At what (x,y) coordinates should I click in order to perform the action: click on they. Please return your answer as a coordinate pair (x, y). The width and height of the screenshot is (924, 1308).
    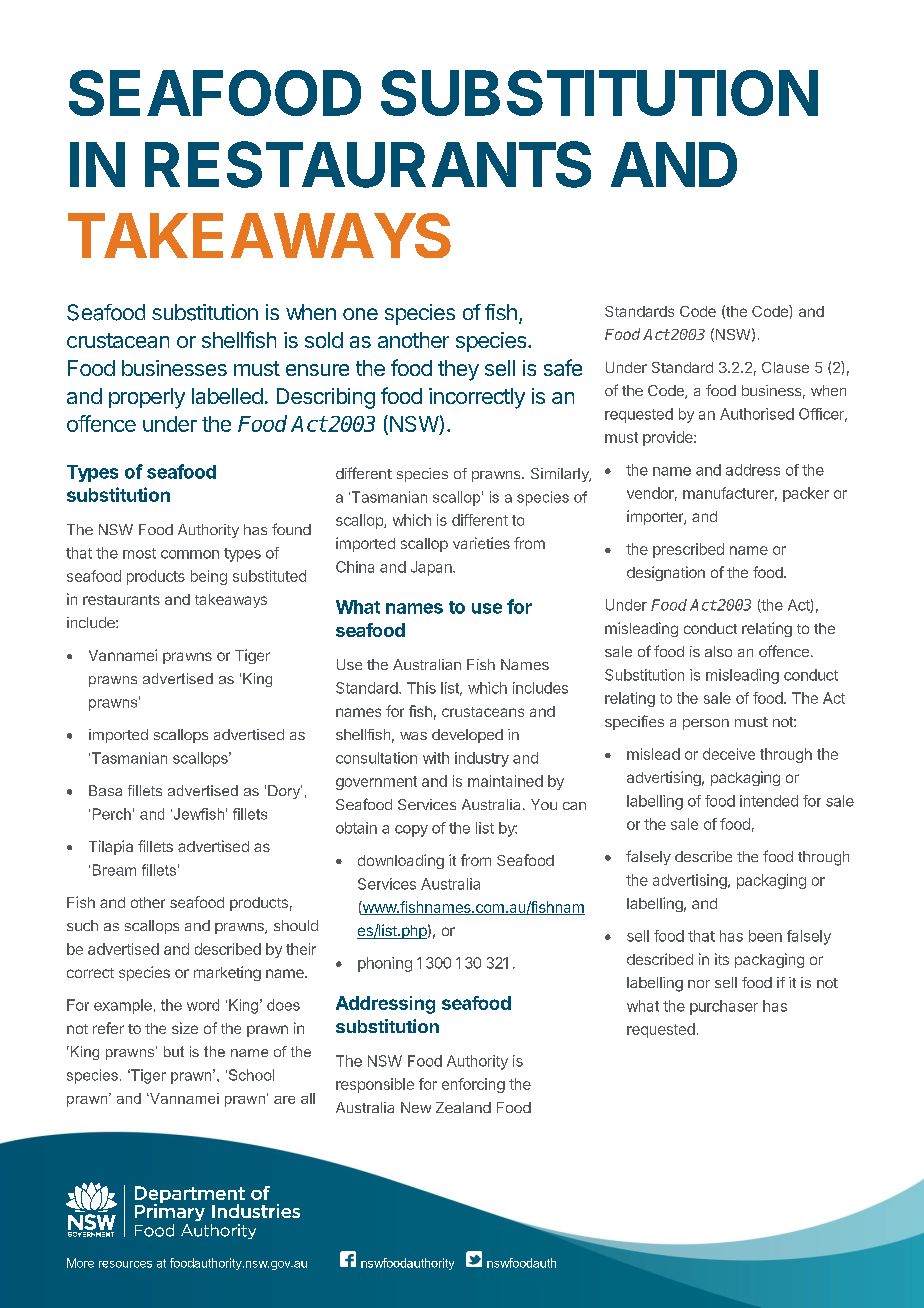
    Looking at the image, I should click on (458, 370).
